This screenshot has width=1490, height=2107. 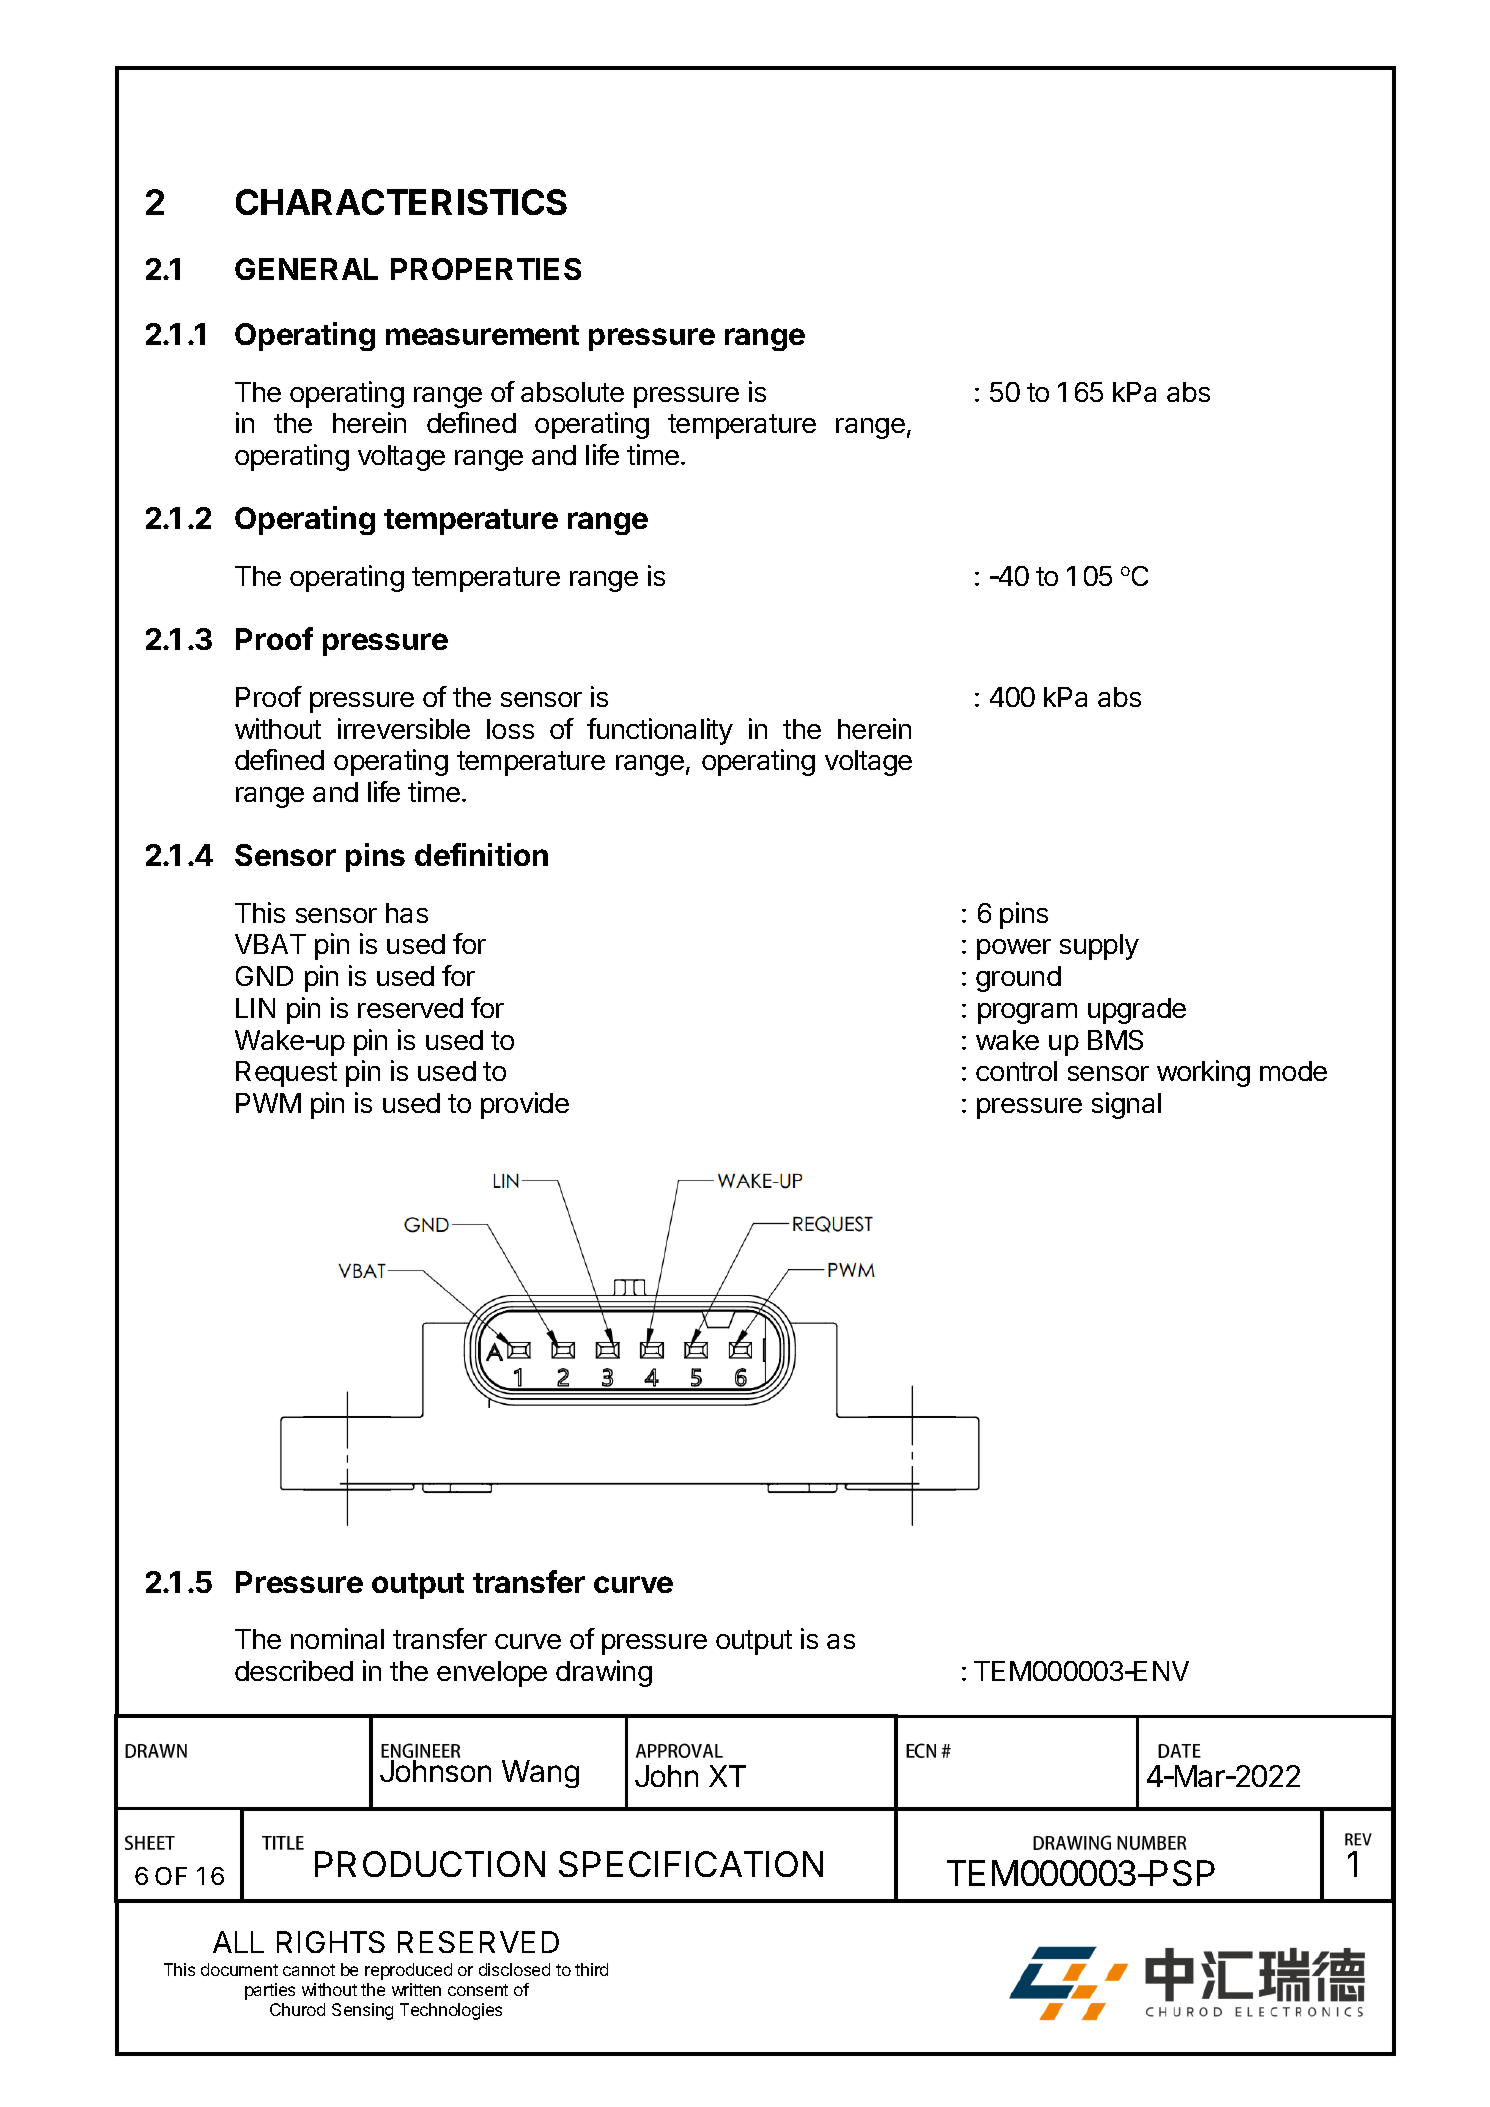 I want to click on RIGHTS, so click(x=331, y=1942).
